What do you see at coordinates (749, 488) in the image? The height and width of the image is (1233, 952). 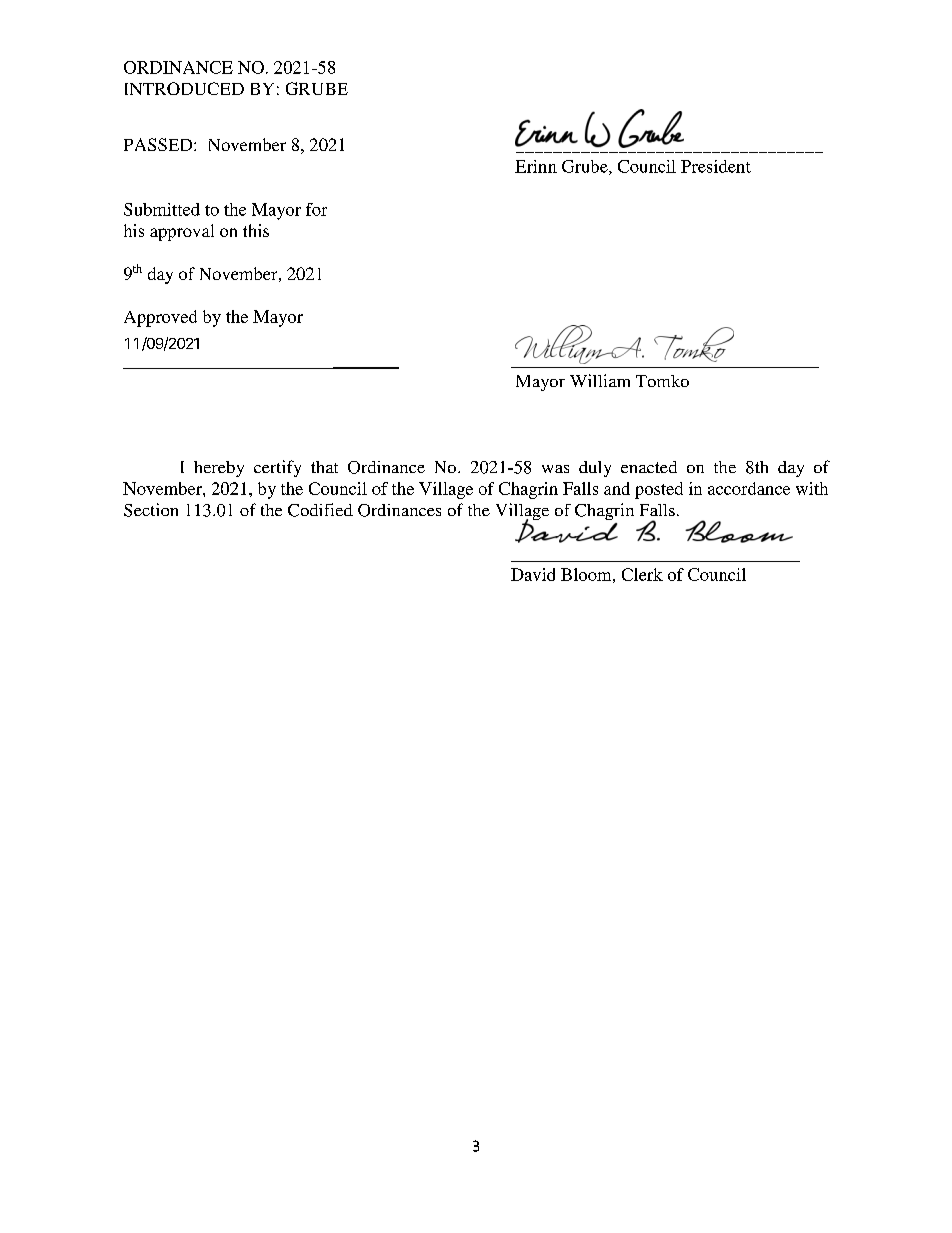 I see `accordance` at bounding box center [749, 488].
